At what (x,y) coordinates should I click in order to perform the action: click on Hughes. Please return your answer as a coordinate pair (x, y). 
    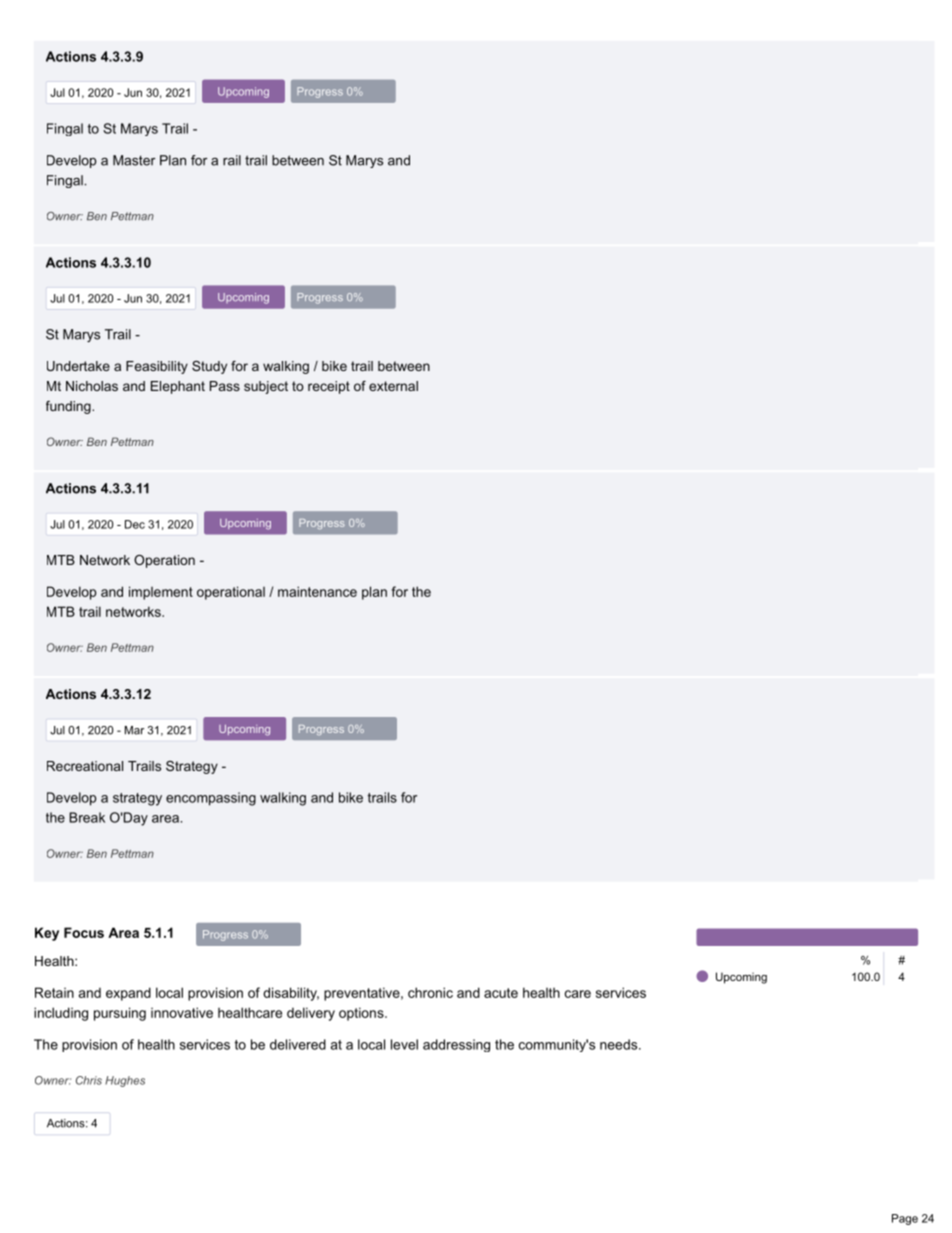
    Looking at the image, I should click on (125, 1081).
